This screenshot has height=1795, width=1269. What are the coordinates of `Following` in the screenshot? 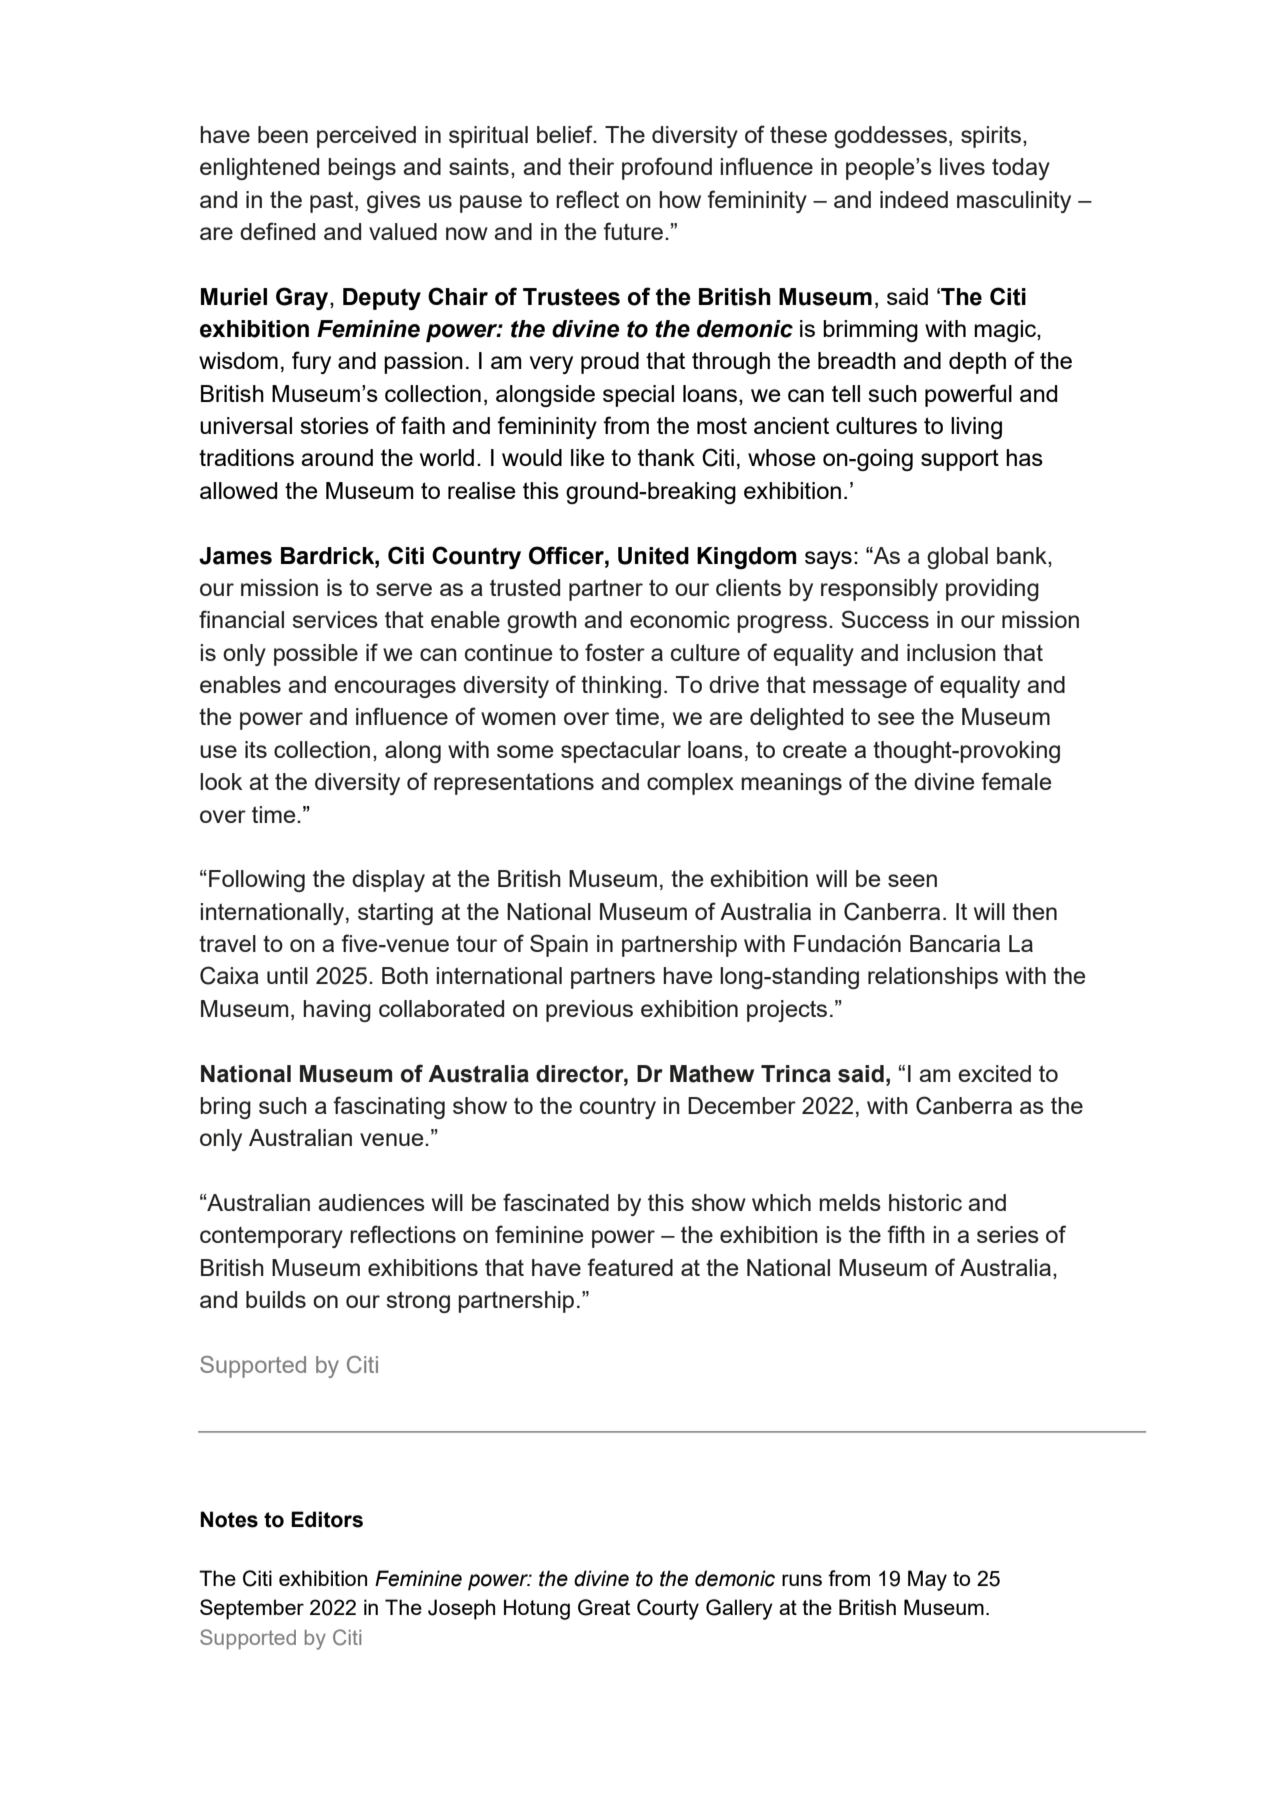 It's located at (257, 881).
